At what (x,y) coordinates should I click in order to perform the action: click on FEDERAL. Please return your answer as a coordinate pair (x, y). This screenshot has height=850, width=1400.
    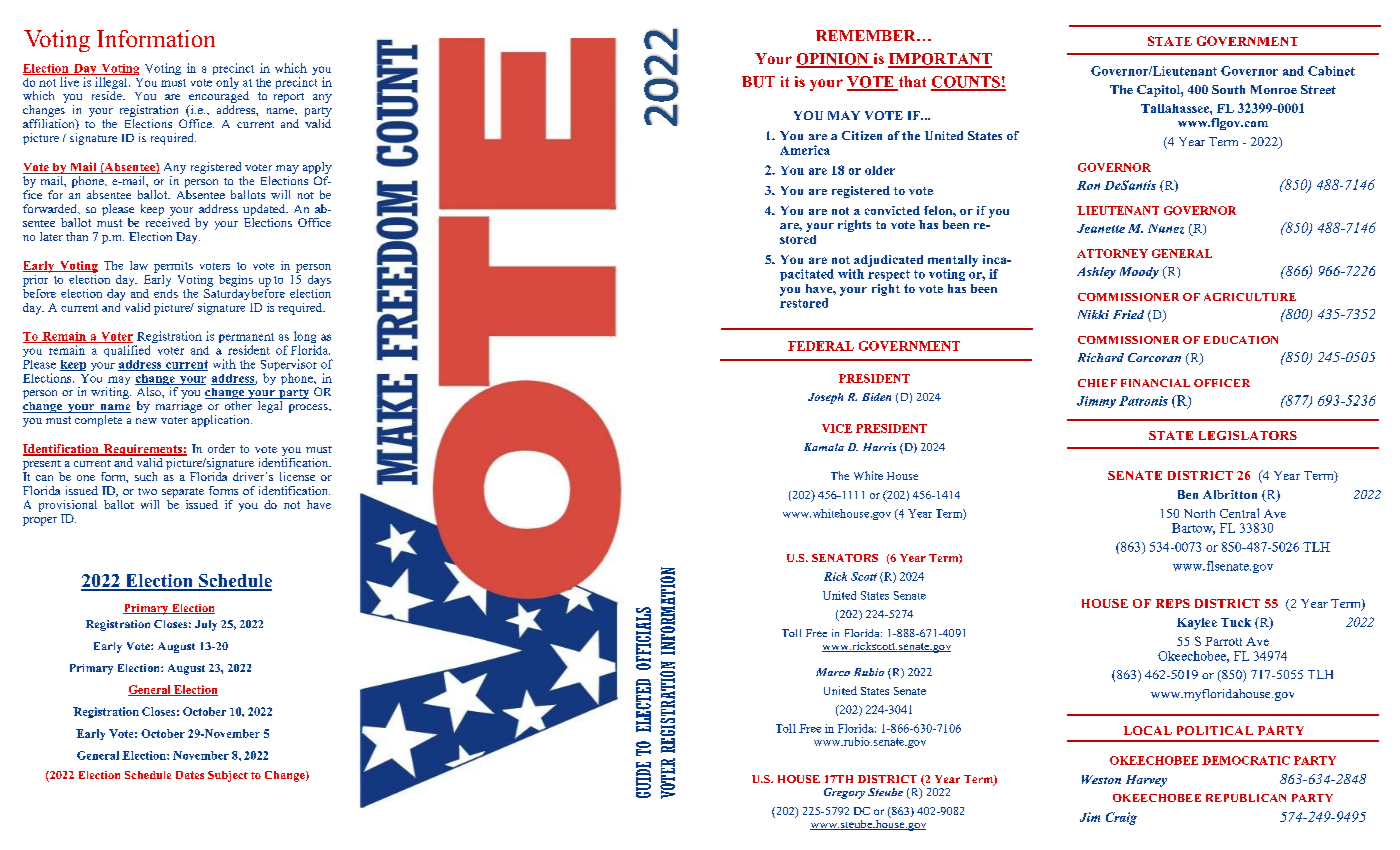
    Looking at the image, I should click on (821, 346).
